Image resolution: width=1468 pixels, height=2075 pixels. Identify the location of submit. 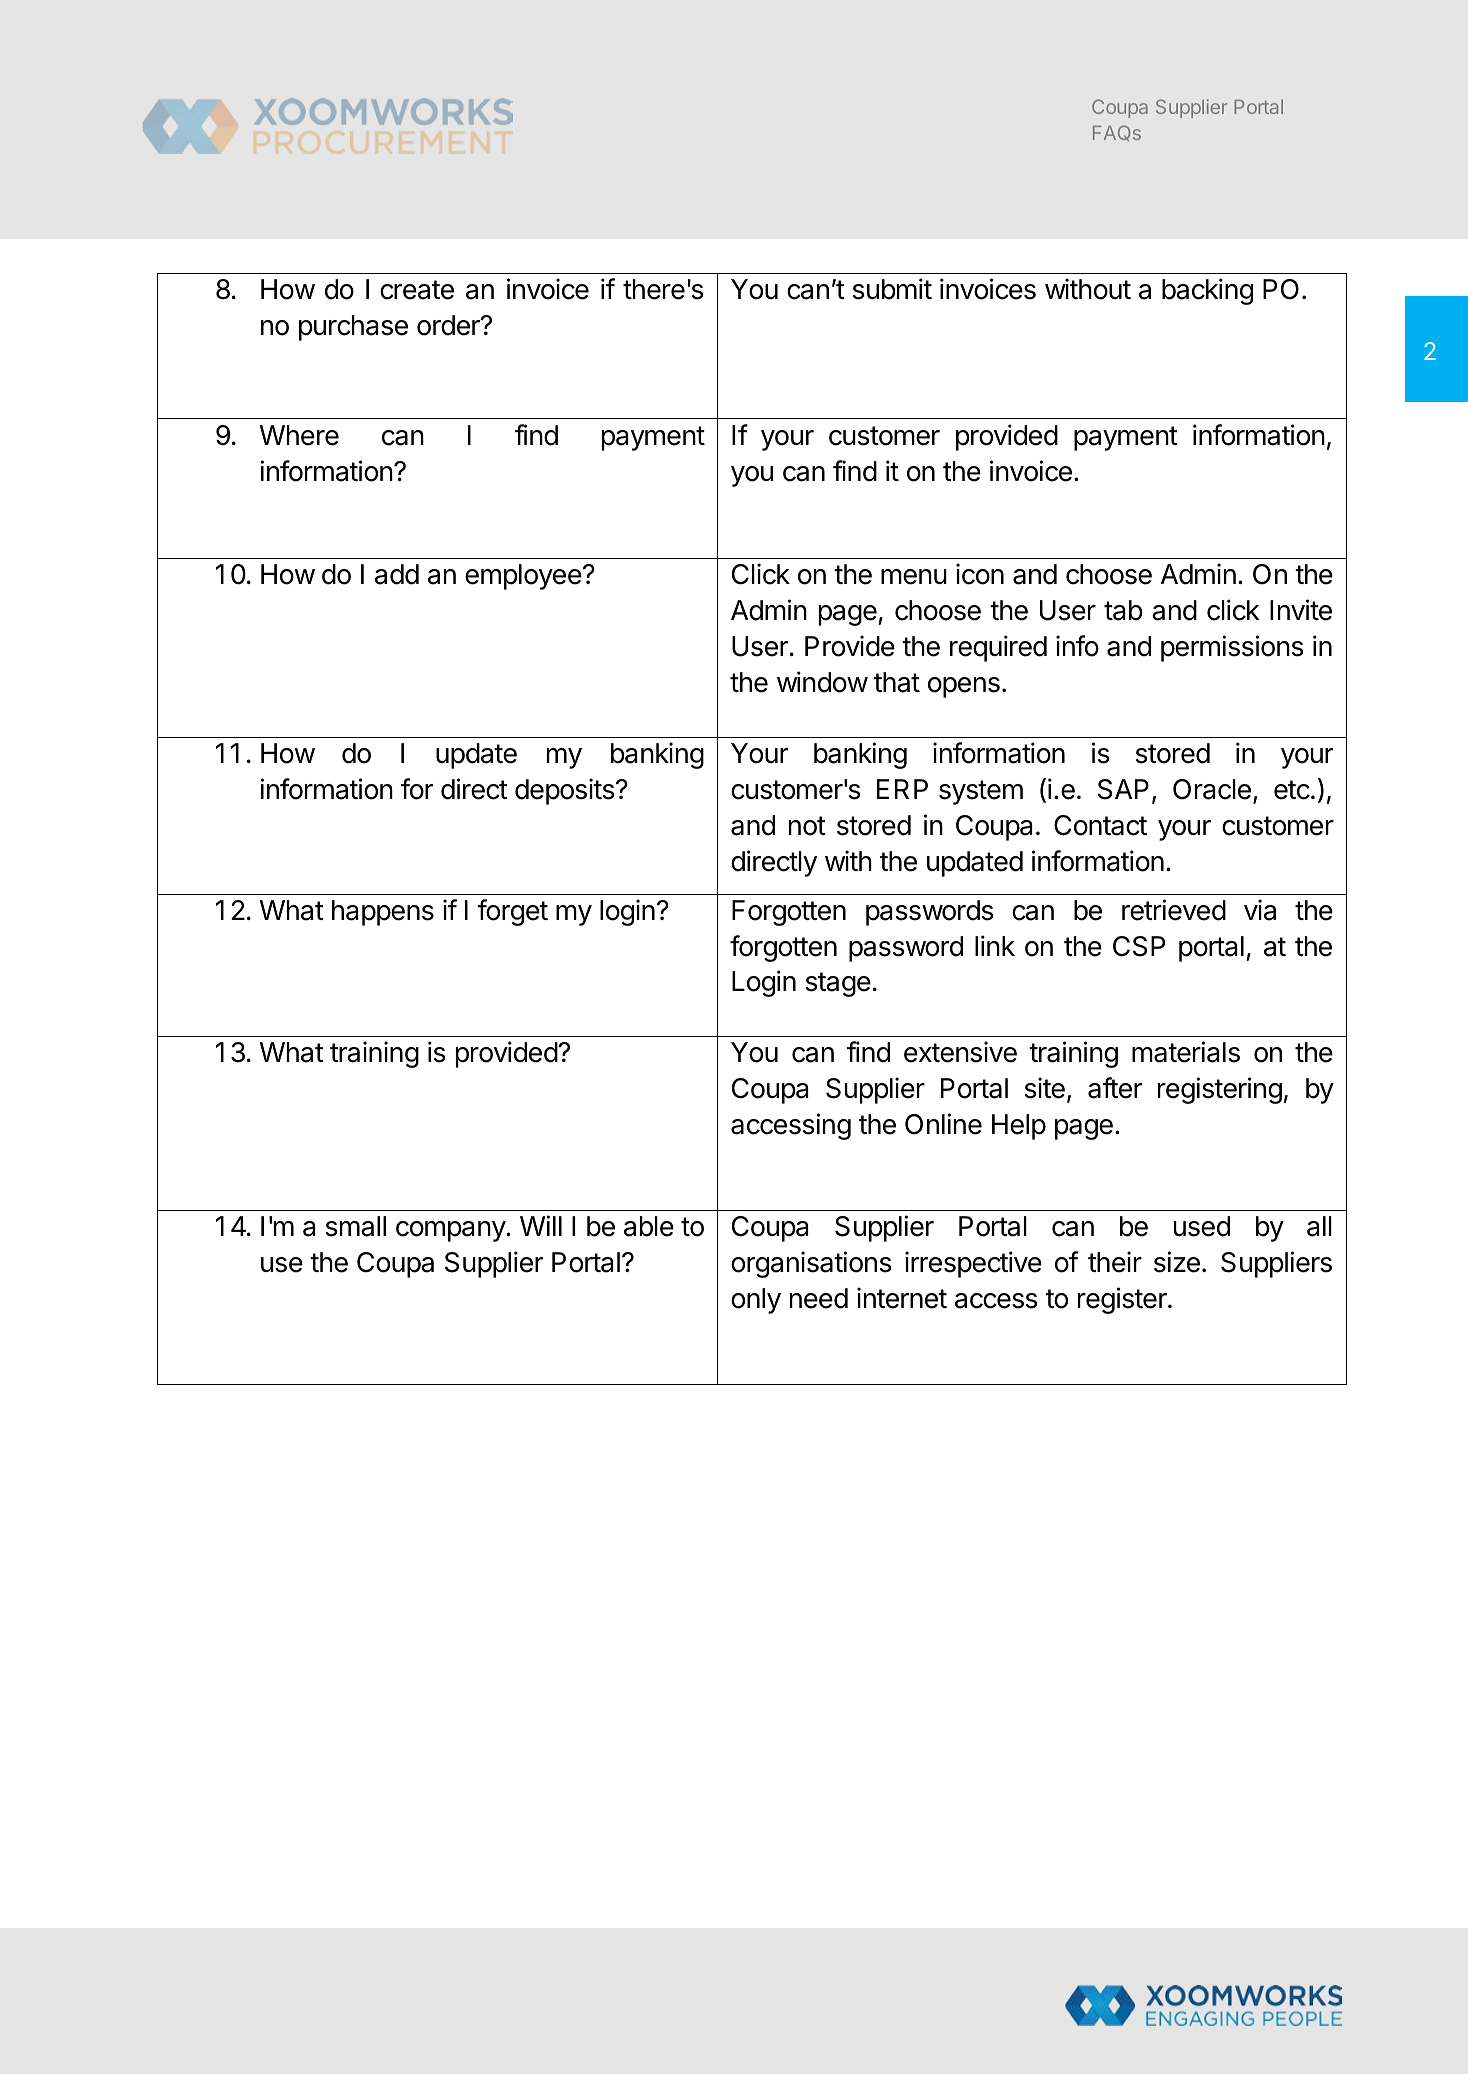
(892, 289).
